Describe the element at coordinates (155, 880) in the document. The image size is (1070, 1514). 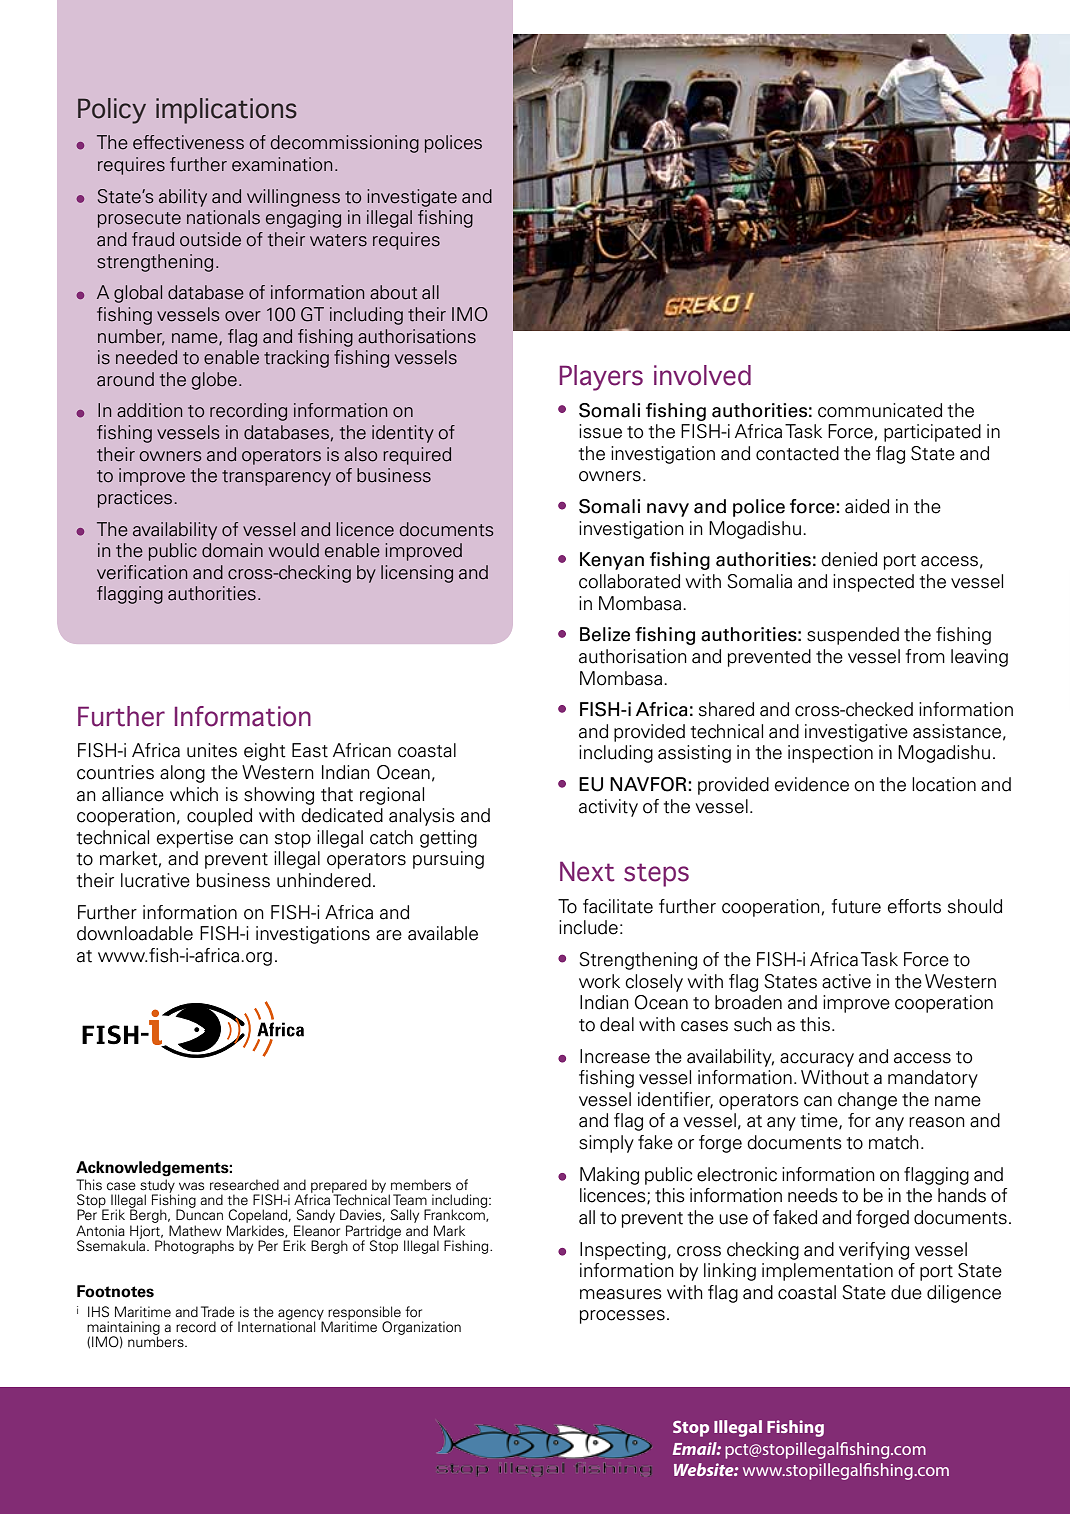
I see `lucrative` at that location.
